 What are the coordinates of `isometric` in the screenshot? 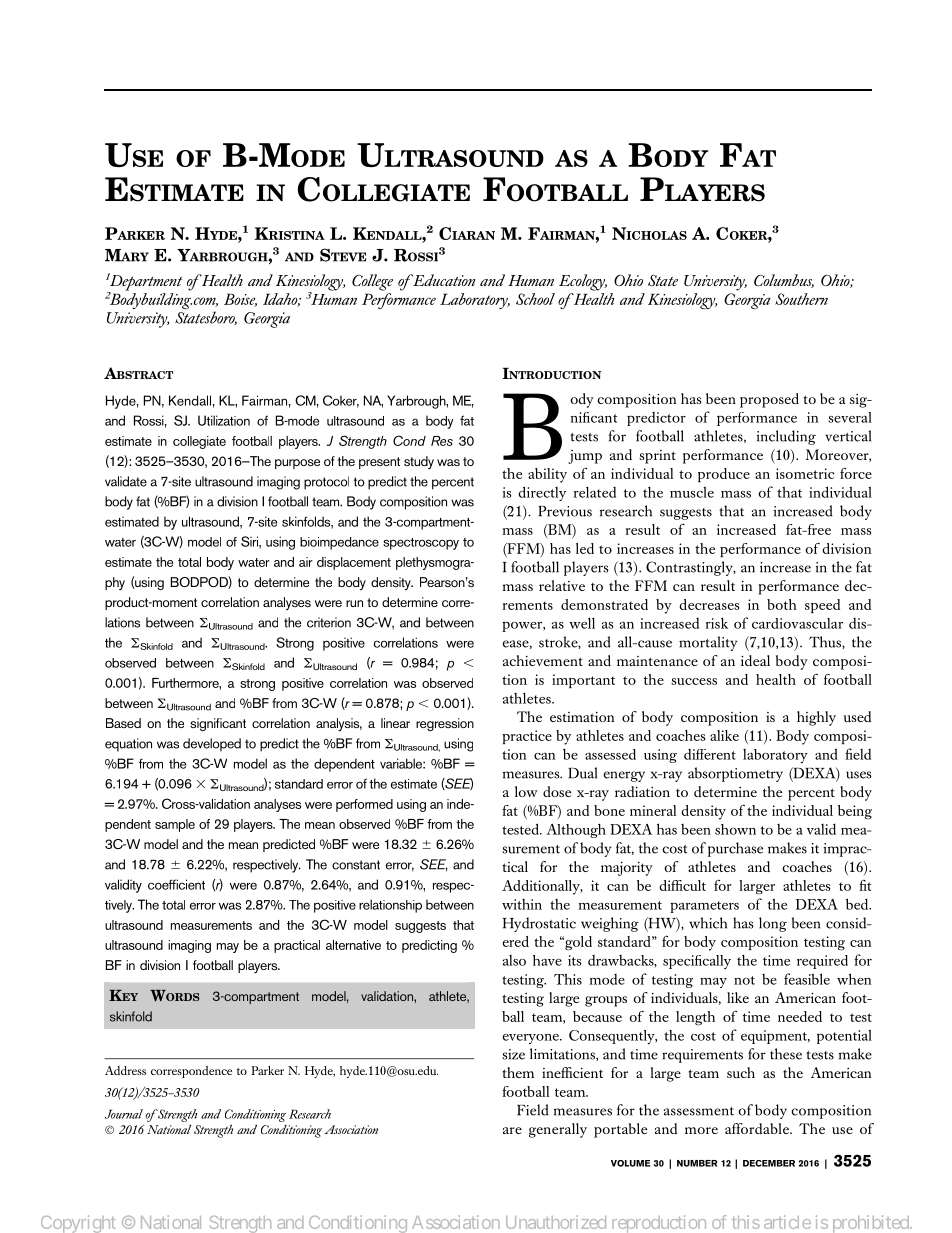 It's located at (805, 473).
